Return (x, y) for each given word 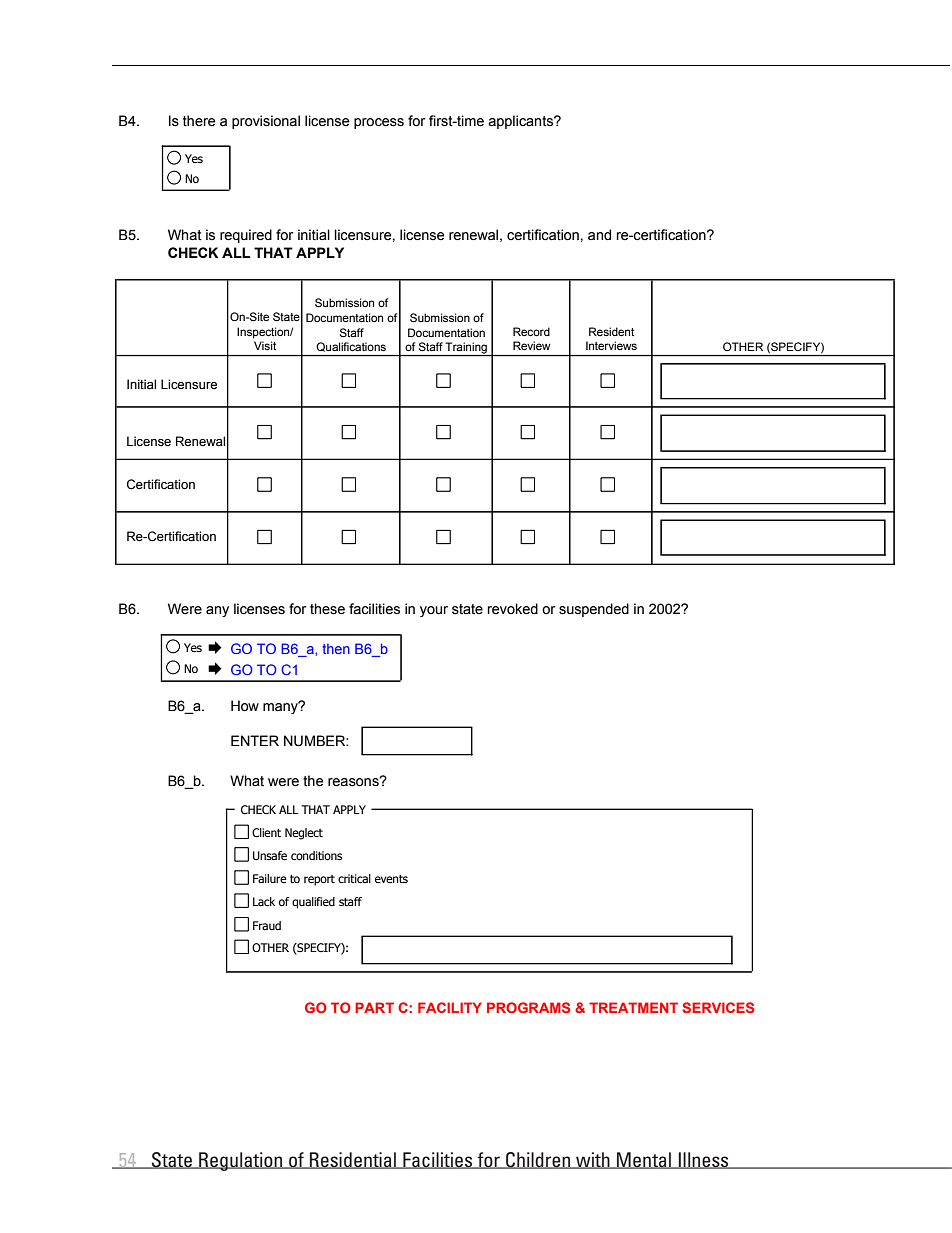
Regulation (241, 1161)
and (599, 235)
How (245, 706)
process (379, 123)
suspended (594, 610)
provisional (266, 122)
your (434, 611)
